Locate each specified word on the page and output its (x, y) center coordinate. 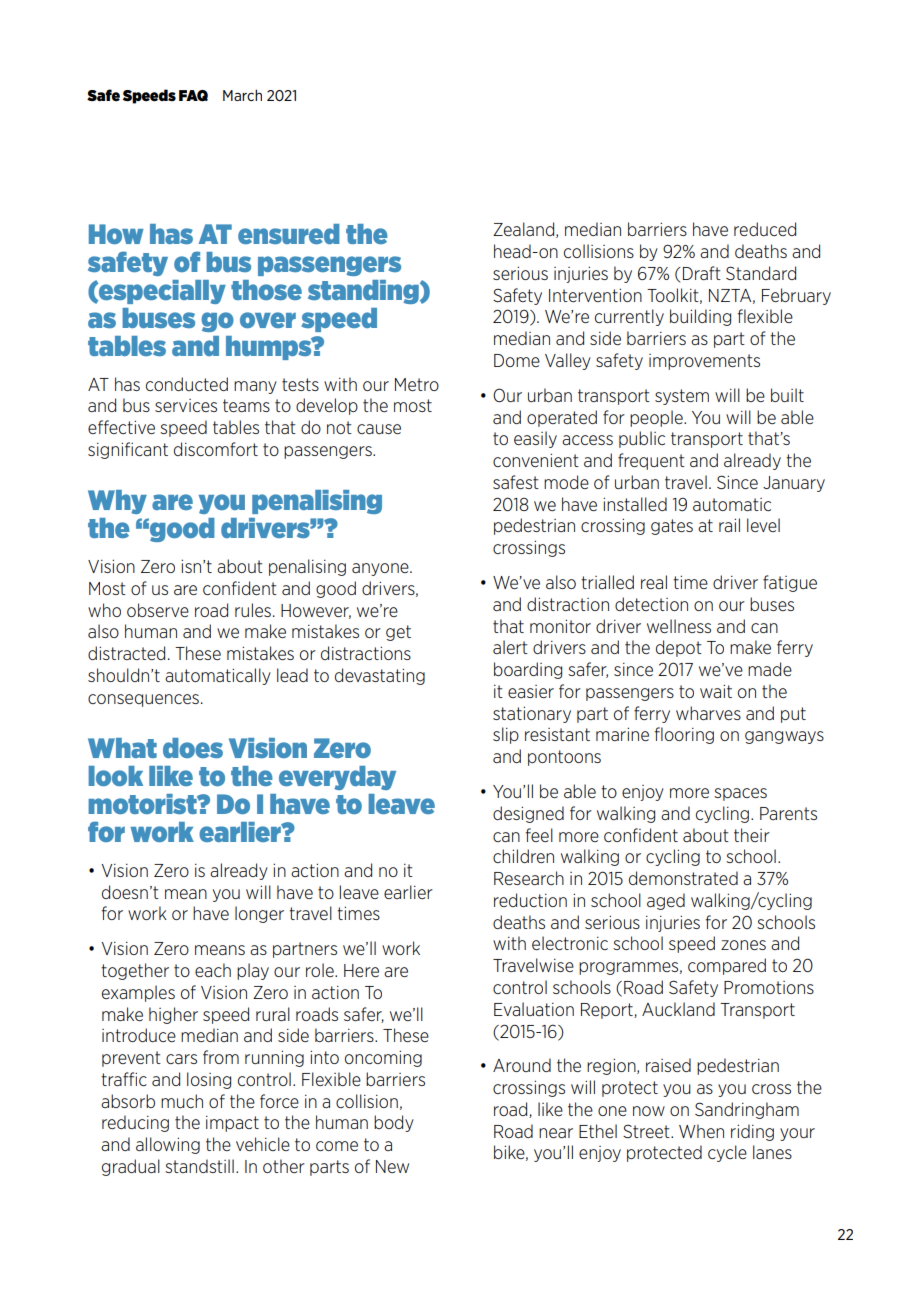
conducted (187, 384)
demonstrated (683, 878)
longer (259, 914)
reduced (765, 229)
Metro (417, 384)
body (394, 1123)
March (242, 95)
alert (510, 647)
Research (529, 878)
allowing (168, 1145)
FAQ (193, 96)
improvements (704, 362)
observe (158, 610)
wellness (679, 626)
